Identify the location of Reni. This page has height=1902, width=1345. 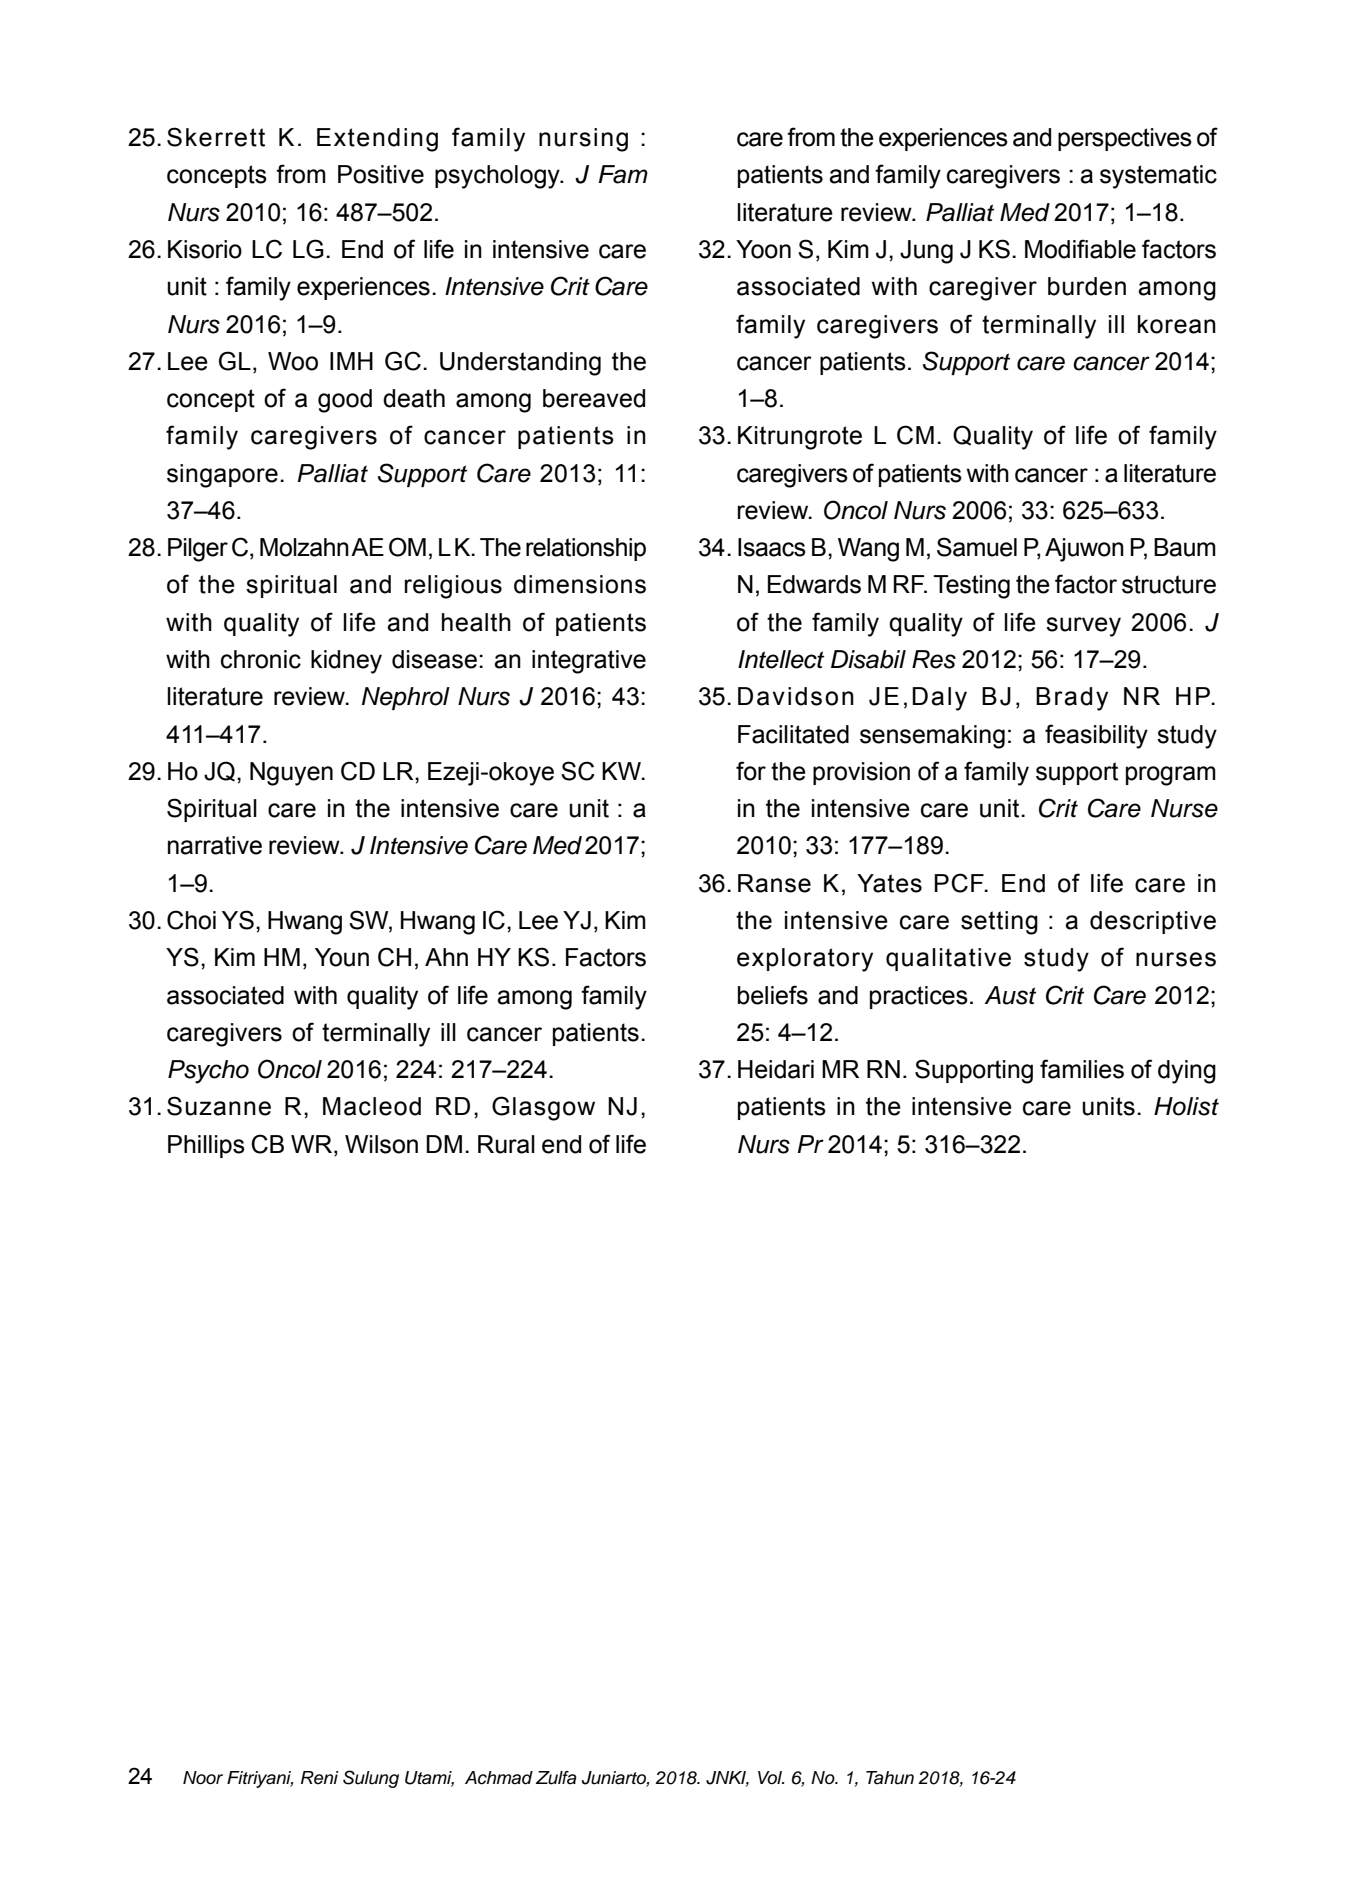
(320, 1778).
